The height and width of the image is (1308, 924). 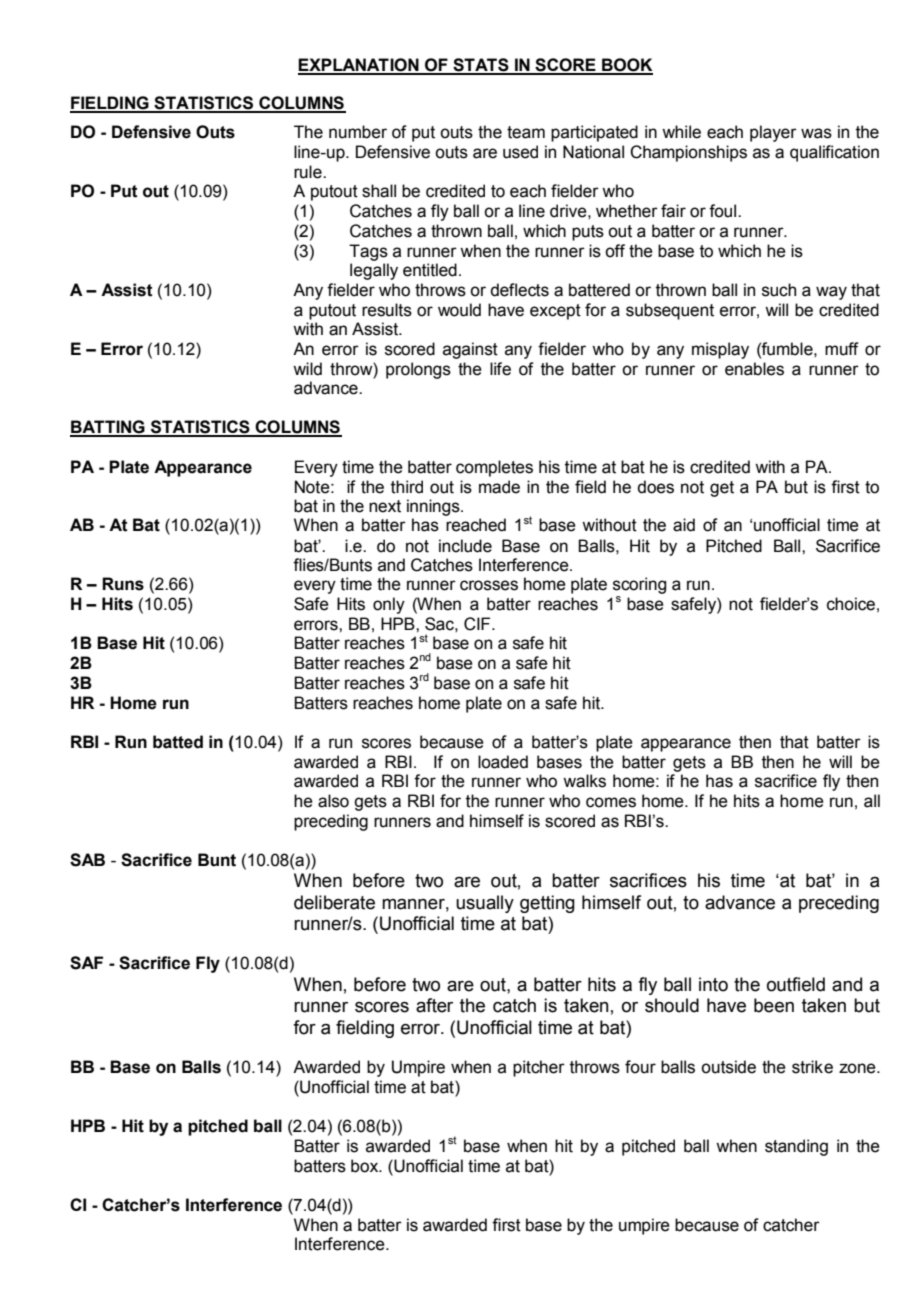 I want to click on BATTING, so click(x=108, y=428).
